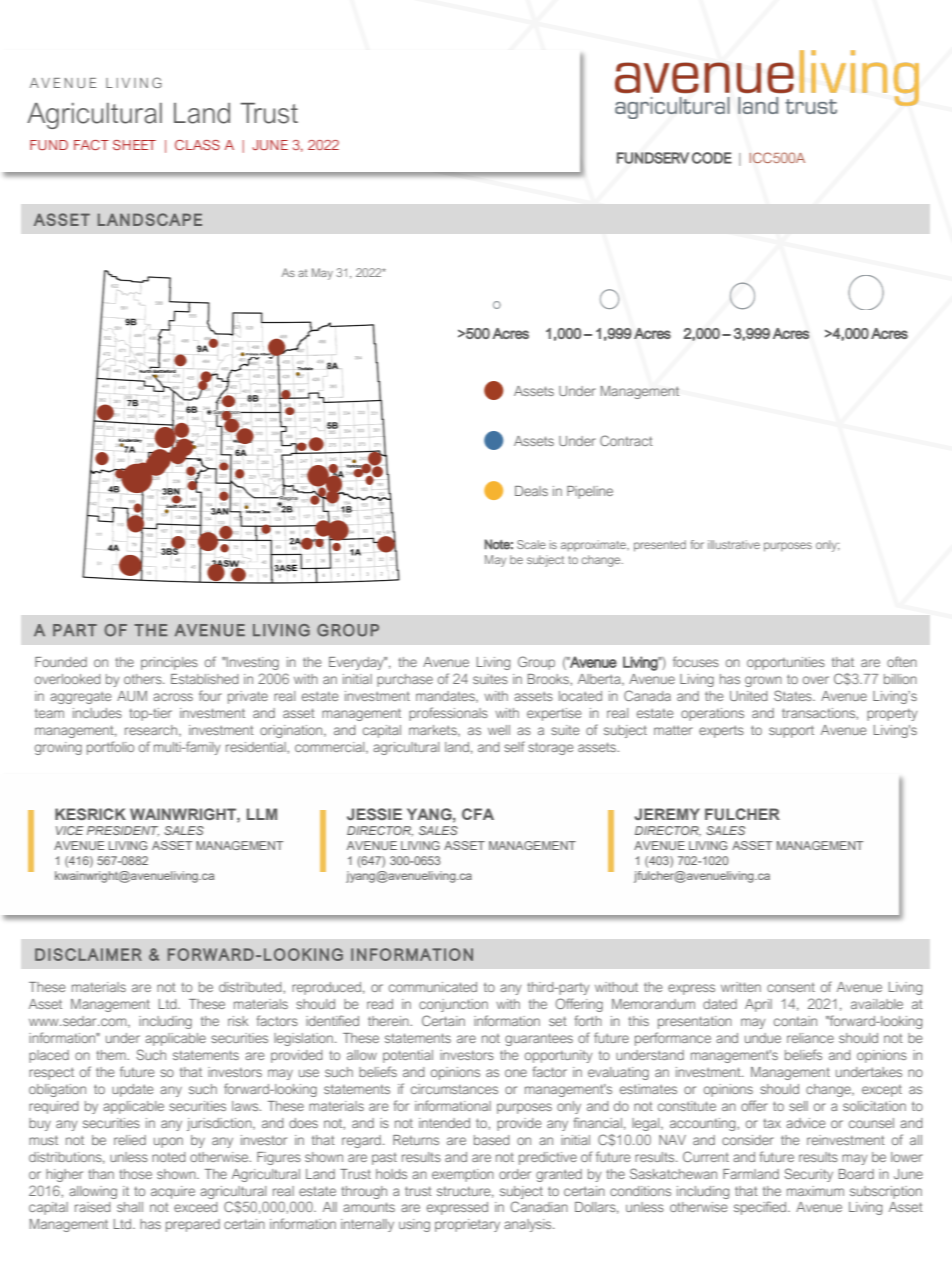 This screenshot has height=1270, width=952. What do you see at coordinates (134, 145) in the screenshot?
I see `SHEET` at bounding box center [134, 145].
